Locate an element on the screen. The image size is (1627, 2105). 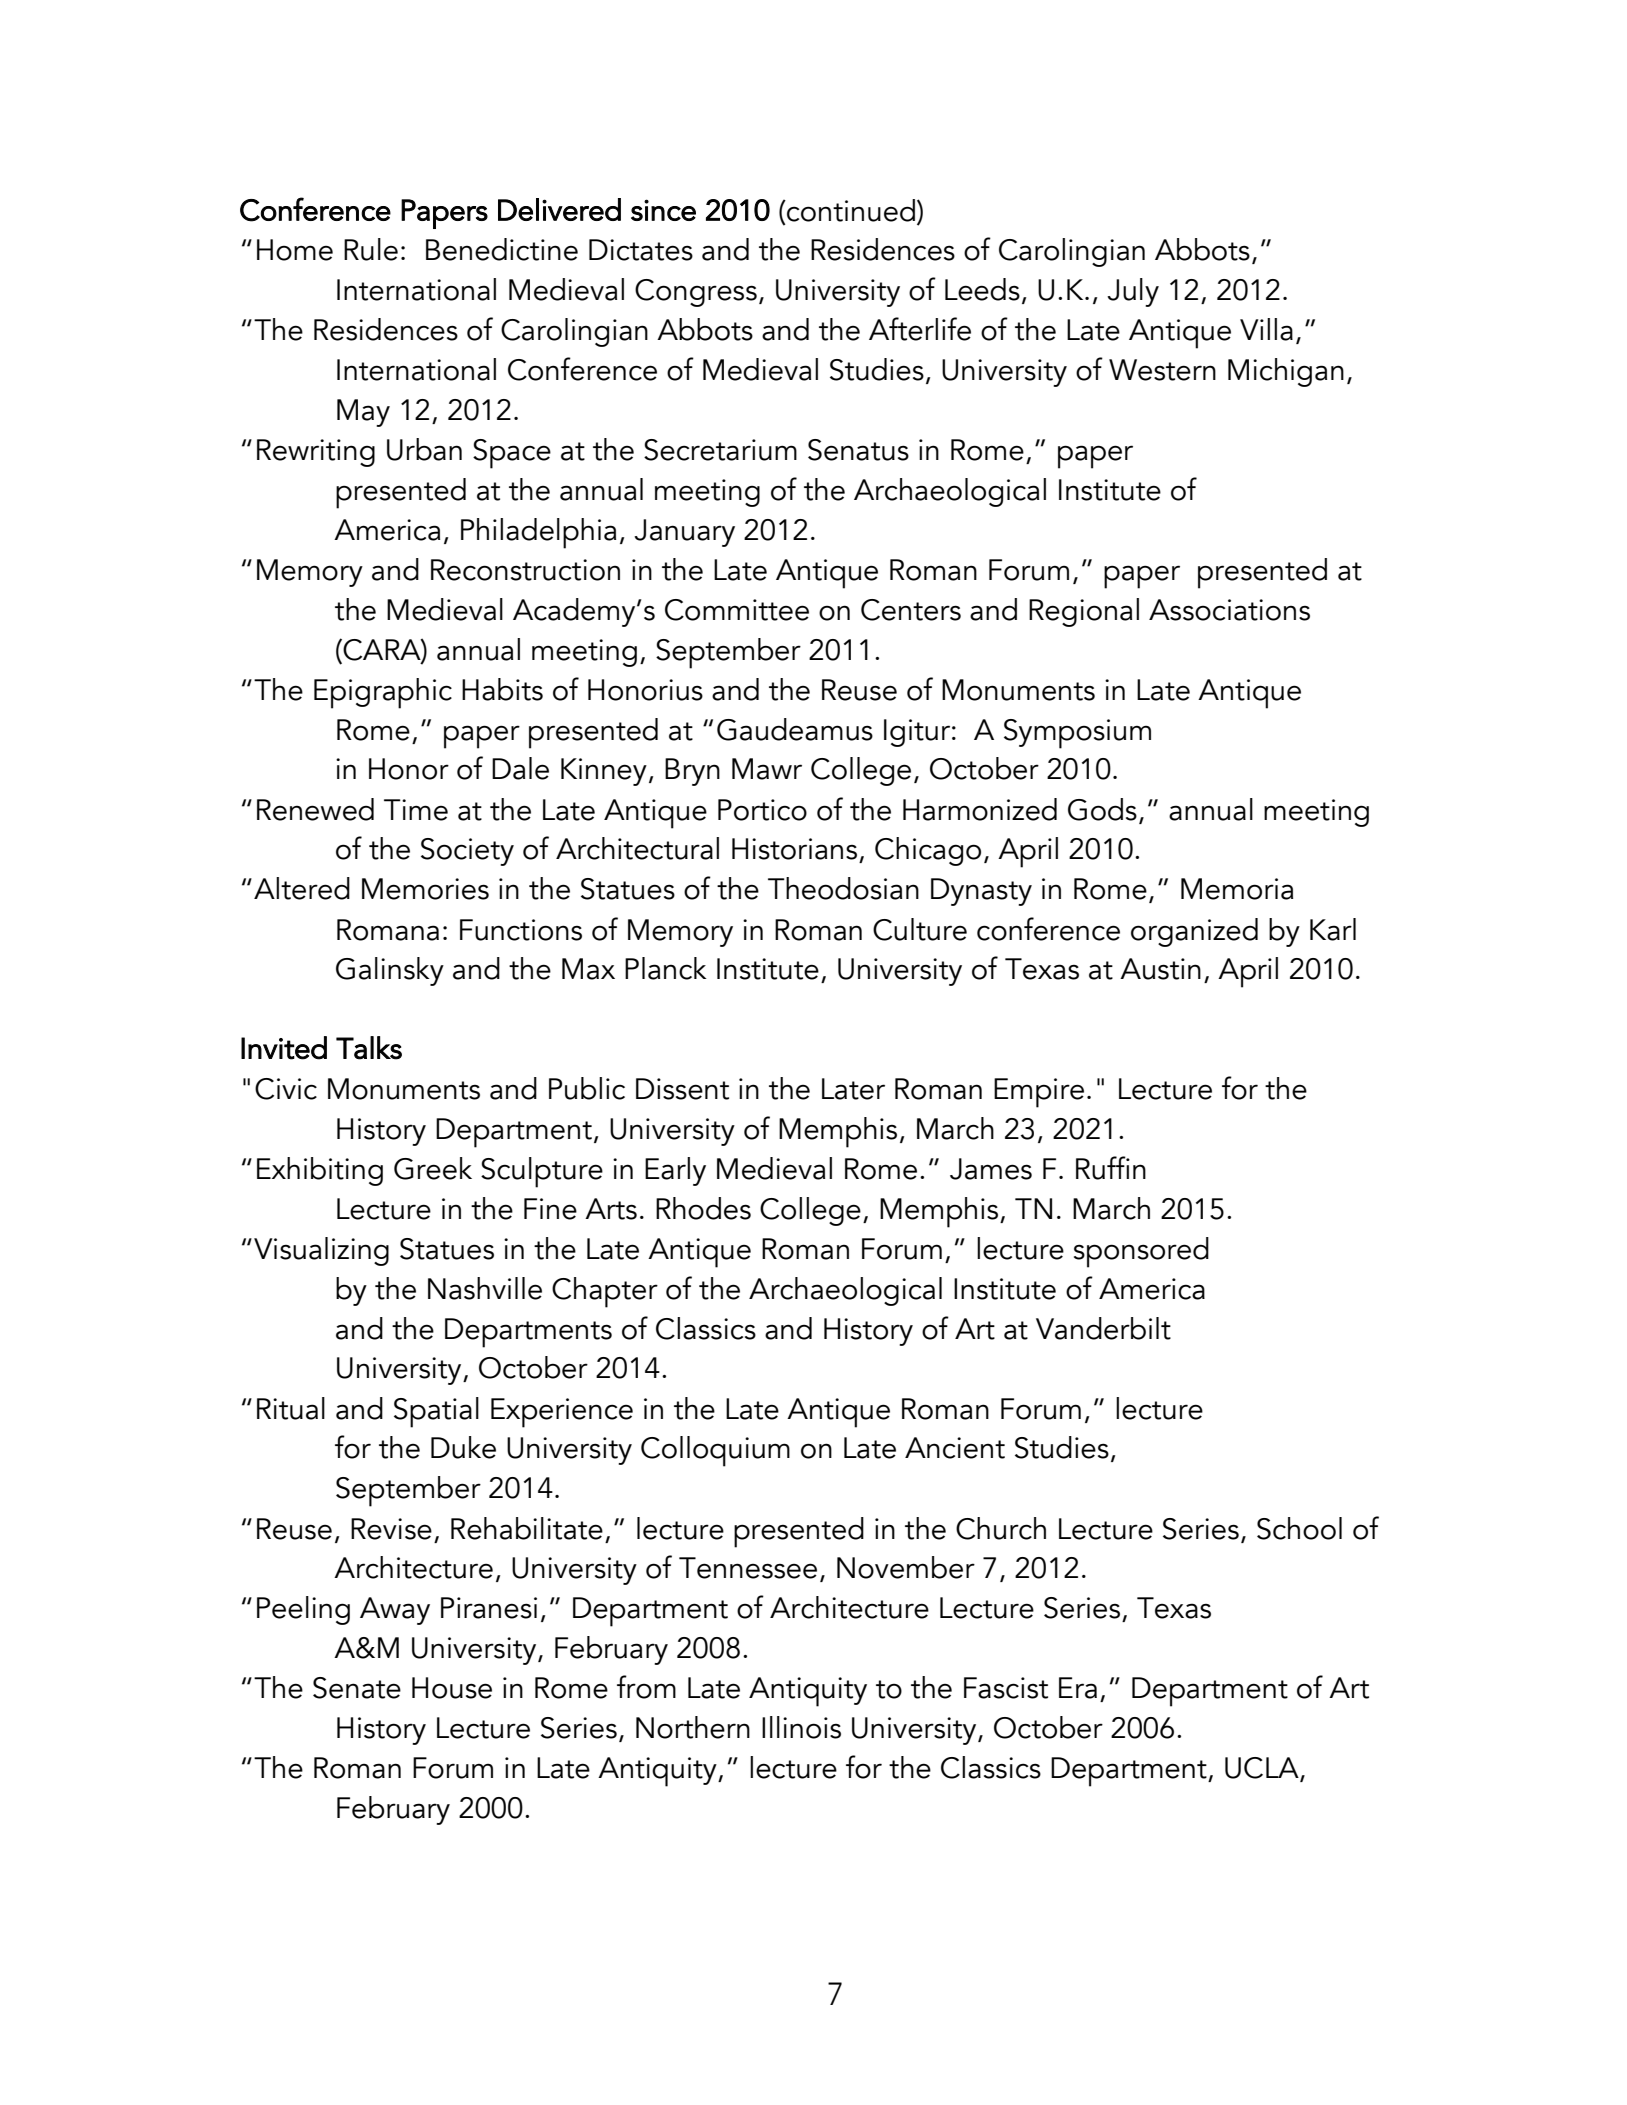
Time is located at coordinates (416, 810).
